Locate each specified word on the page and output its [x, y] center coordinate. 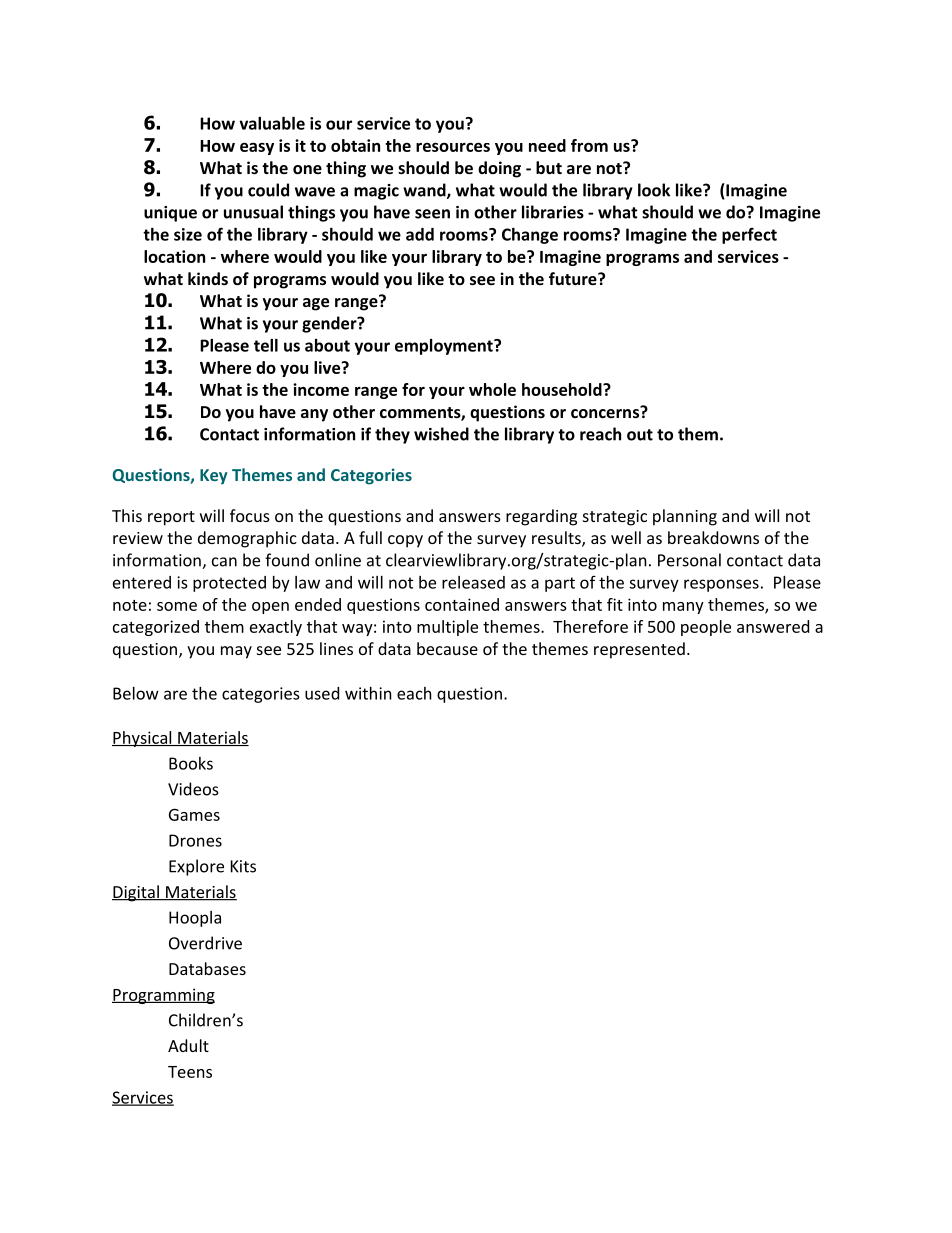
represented [639, 650]
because [447, 648]
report [171, 518]
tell [266, 345]
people [706, 628]
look [654, 190]
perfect [749, 235]
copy [405, 541]
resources [453, 147]
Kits [243, 866]
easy [257, 148]
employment [445, 347]
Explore [196, 867]
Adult [188, 1045]
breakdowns [713, 537]
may [236, 652]
